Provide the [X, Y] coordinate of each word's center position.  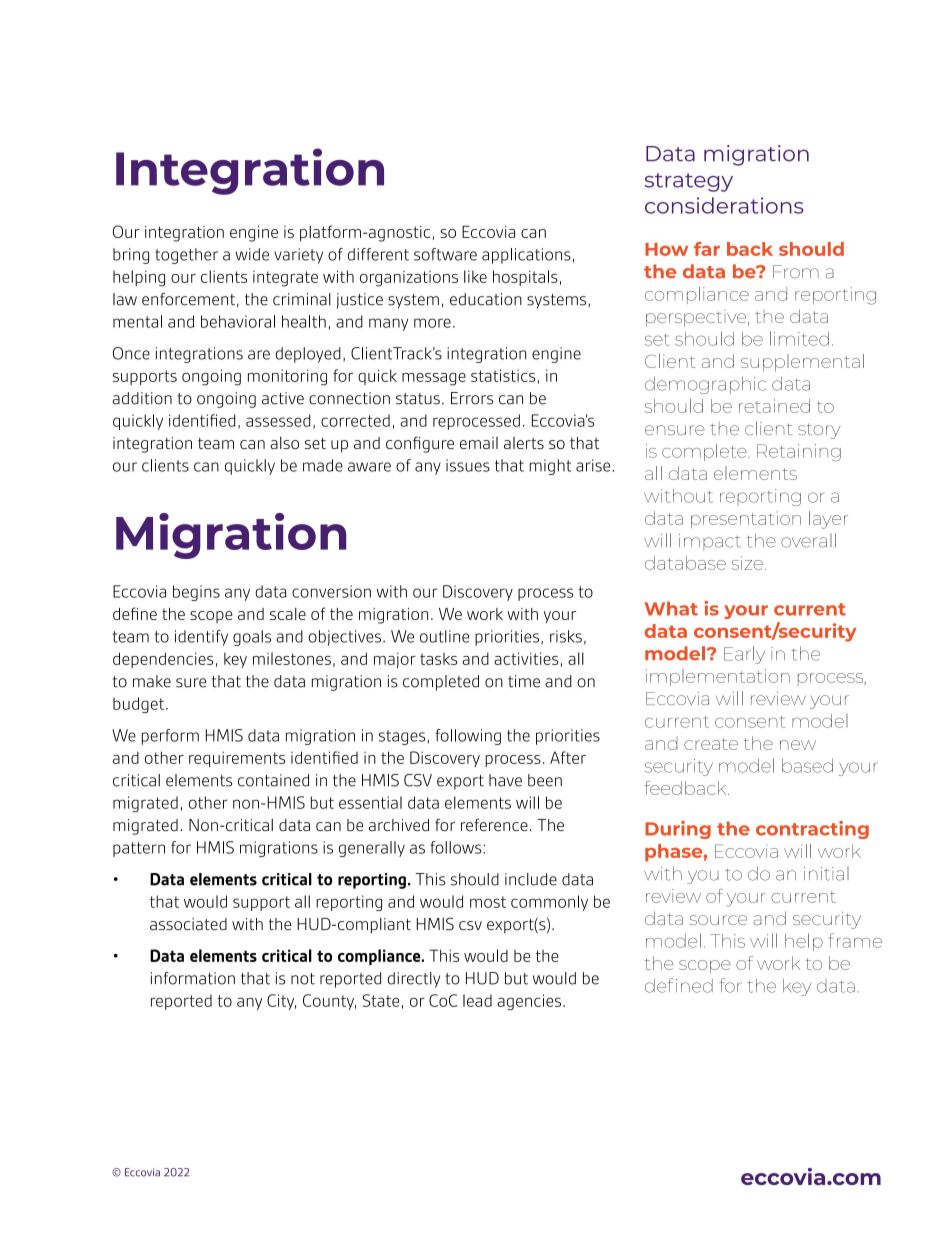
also [284, 443]
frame [855, 940]
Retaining [799, 453]
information [193, 978]
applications [526, 256]
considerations [724, 205]
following [468, 737]
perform [170, 737]
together [186, 256]
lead [477, 1000]
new [798, 745]
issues [468, 465]
